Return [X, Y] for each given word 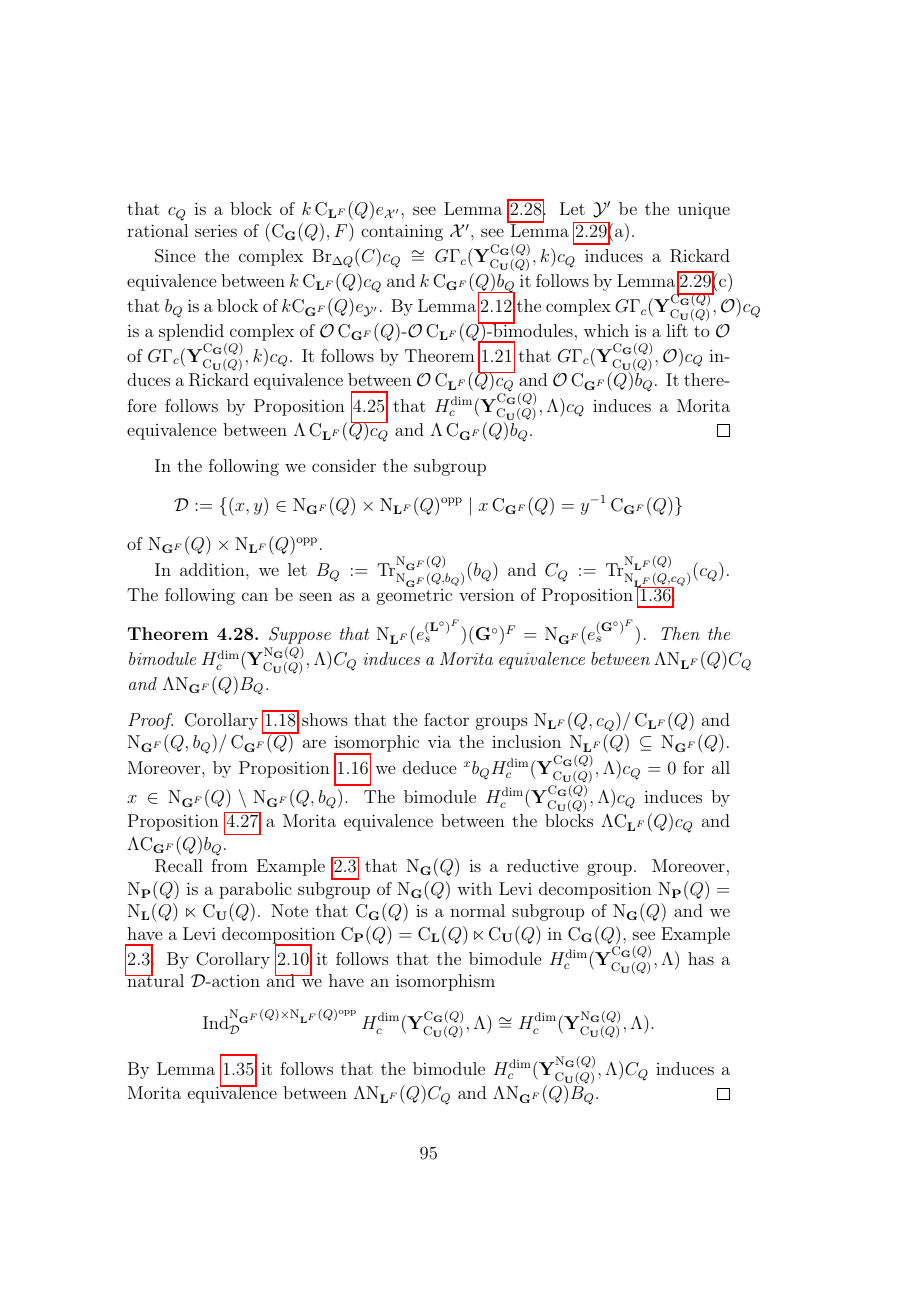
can [255, 596]
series [216, 230]
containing [402, 232]
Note [289, 910]
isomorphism [445, 982]
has [701, 958]
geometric [414, 597]
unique [704, 210]
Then [680, 633]
